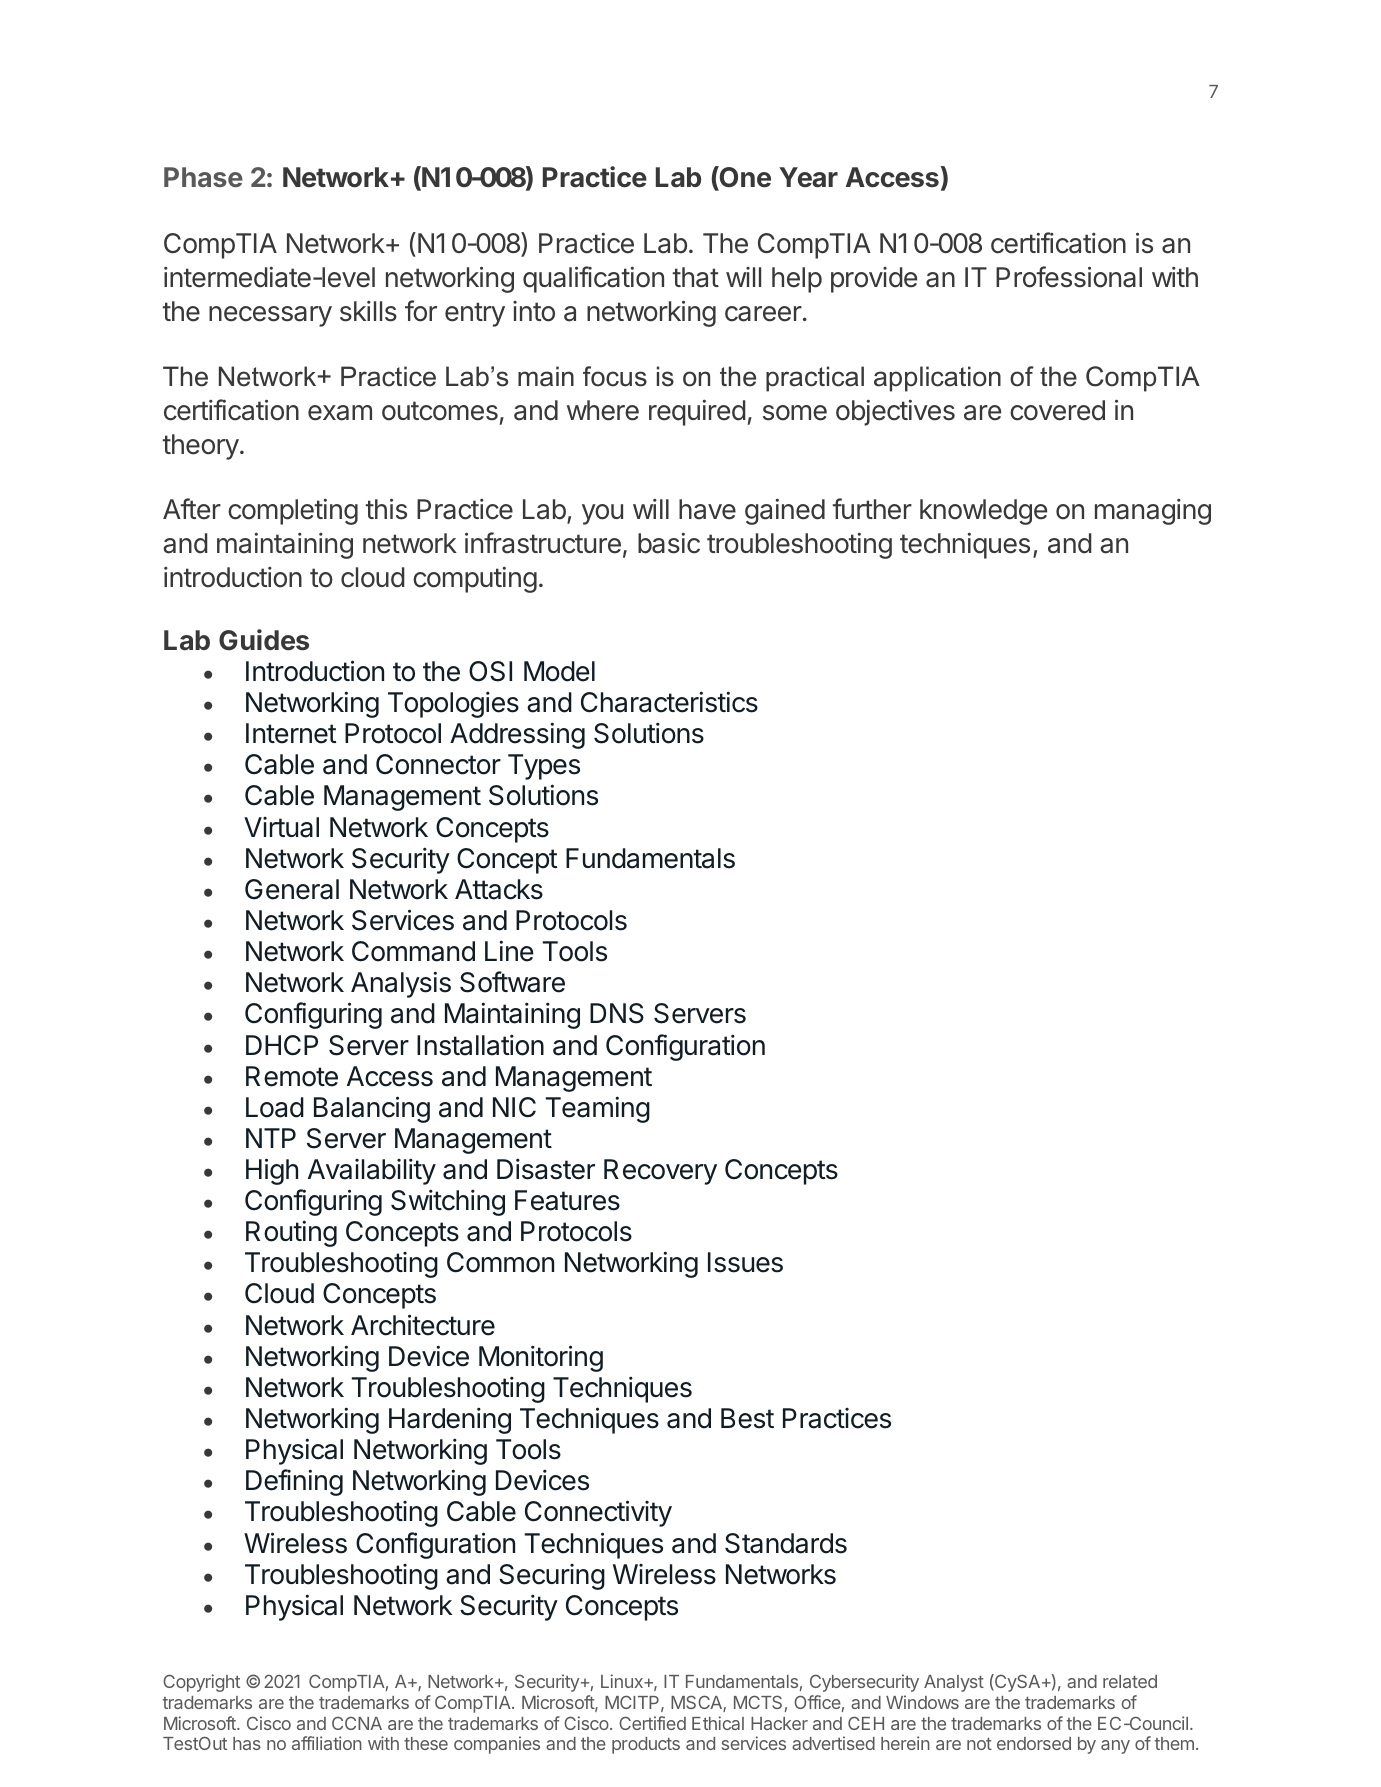  I want to click on CCNA, so click(357, 1723).
